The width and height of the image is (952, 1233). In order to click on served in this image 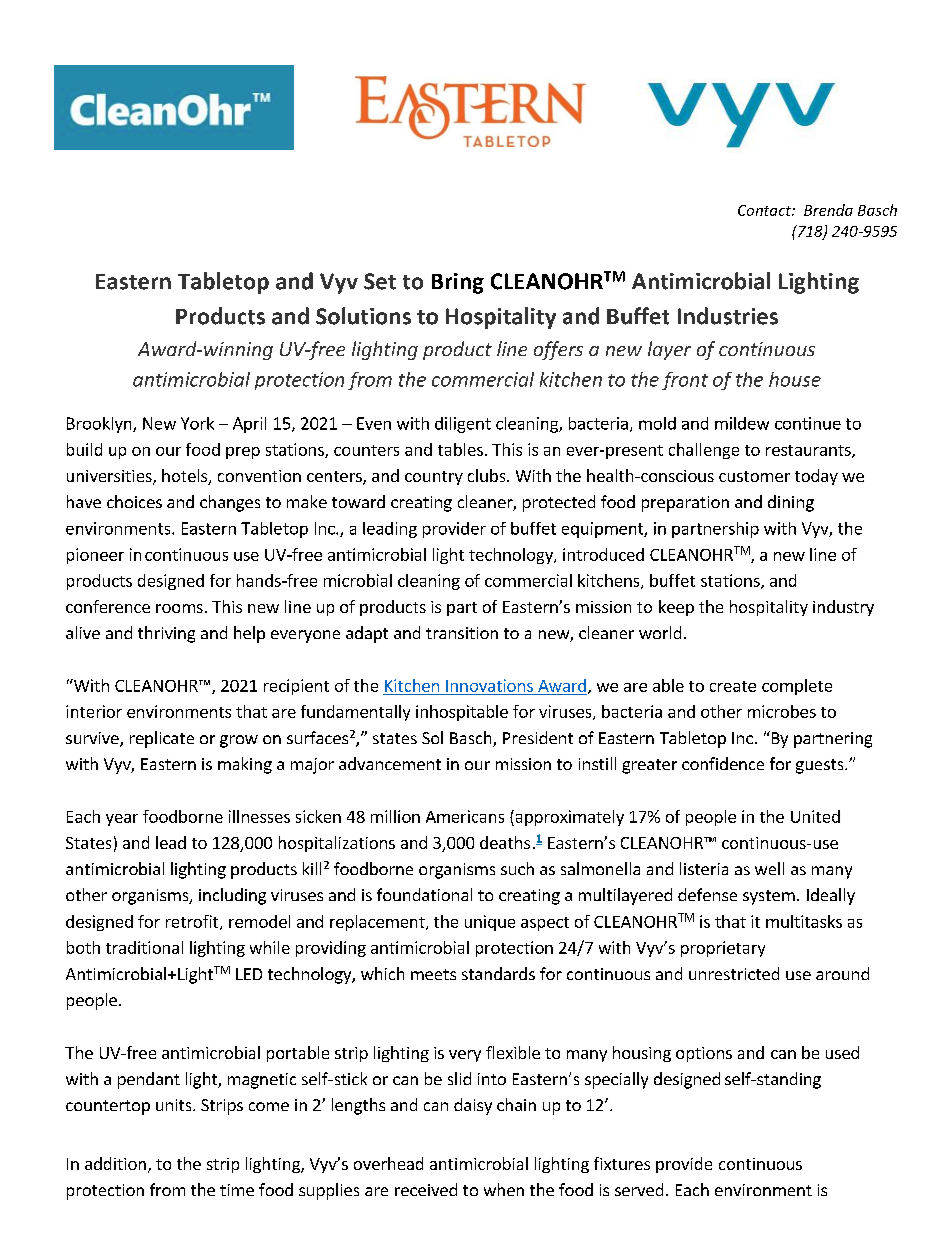, I will do `click(639, 1189)`.
